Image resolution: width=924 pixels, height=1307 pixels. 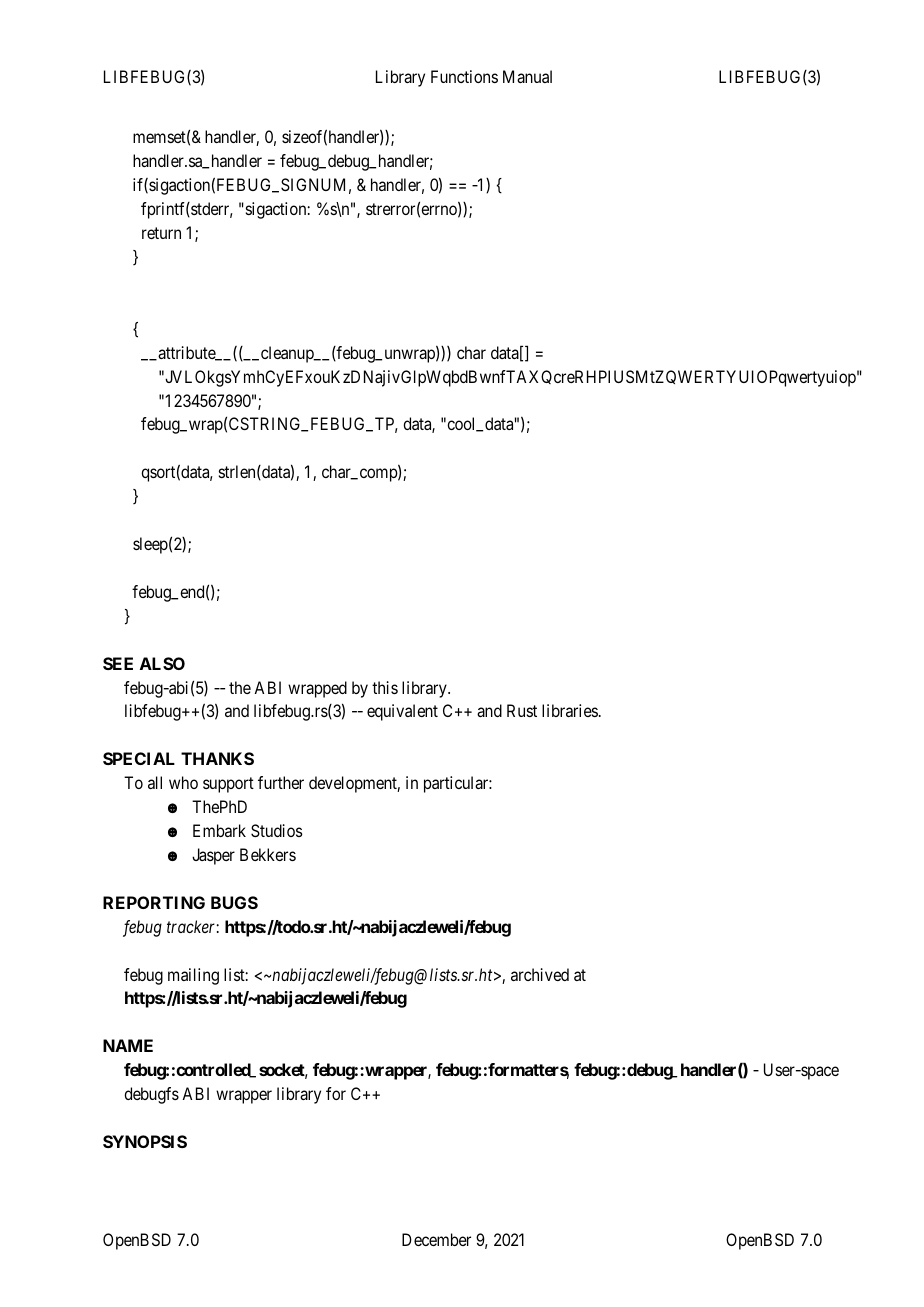 I want to click on BUGS, so click(x=234, y=902).
